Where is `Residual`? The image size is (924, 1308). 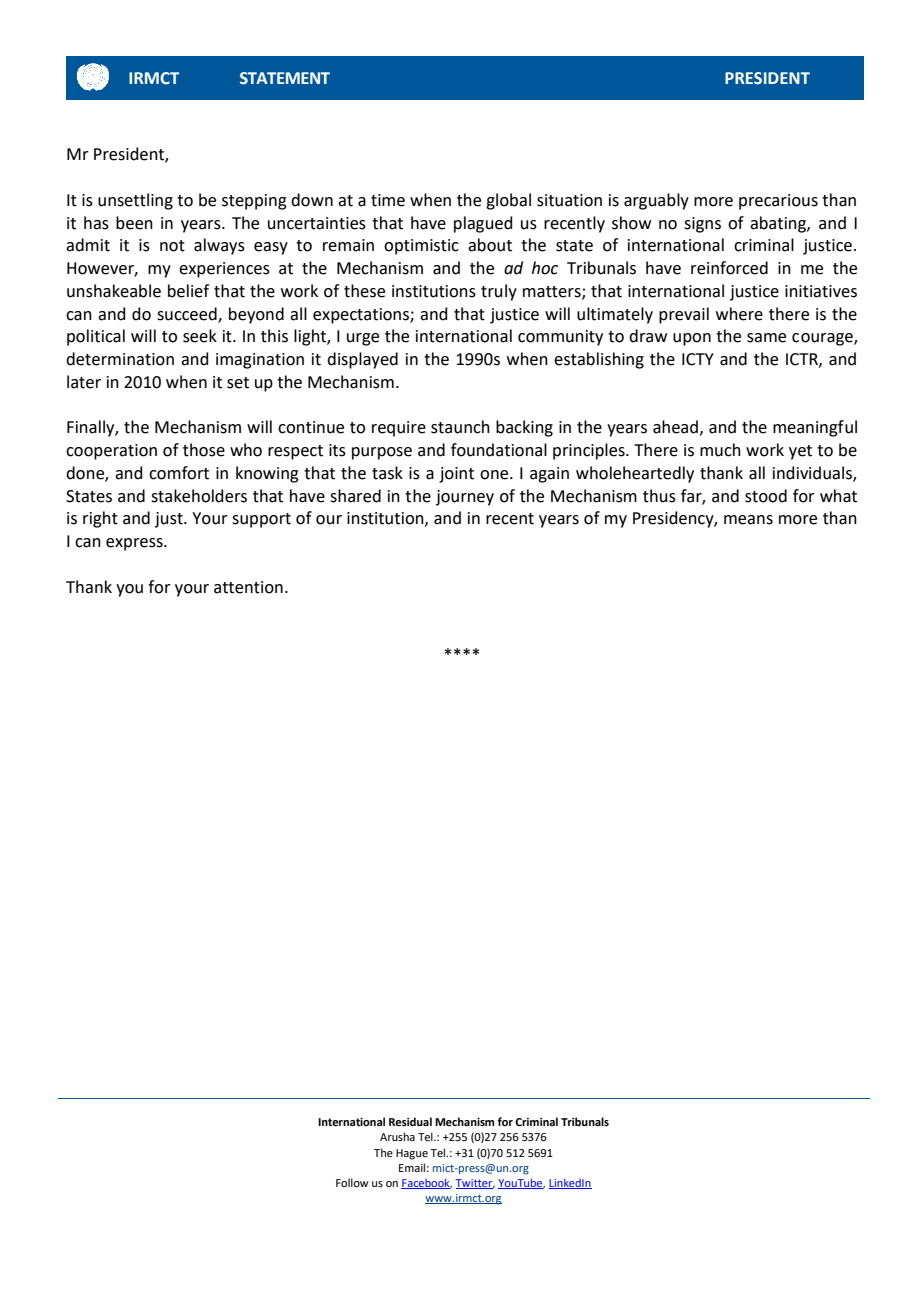 Residual is located at coordinates (410, 1121).
